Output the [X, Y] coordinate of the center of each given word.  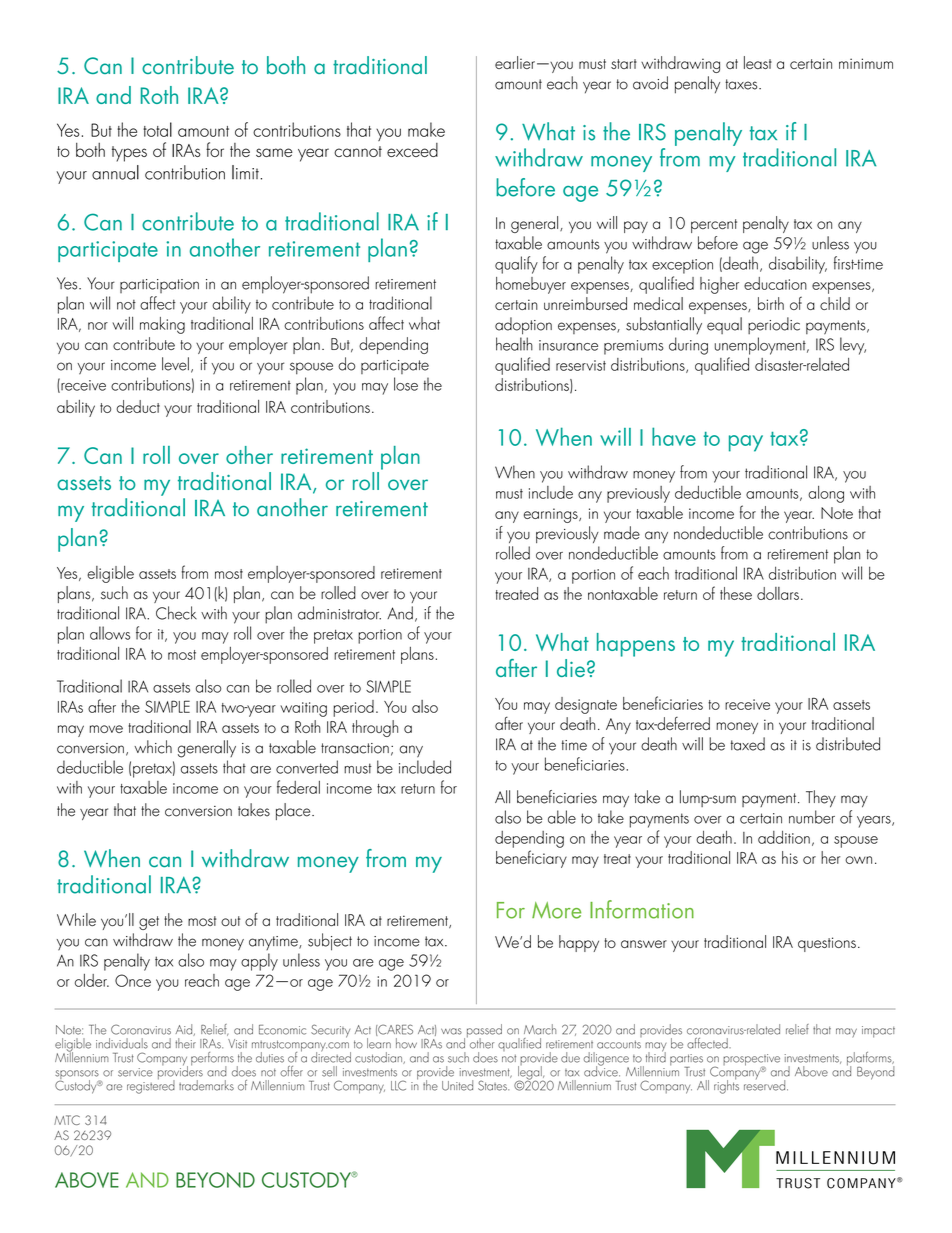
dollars [778, 593]
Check [176, 613]
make [426, 129]
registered [151, 1085]
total [157, 129]
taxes [742, 84]
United [457, 1085]
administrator [339, 613]
